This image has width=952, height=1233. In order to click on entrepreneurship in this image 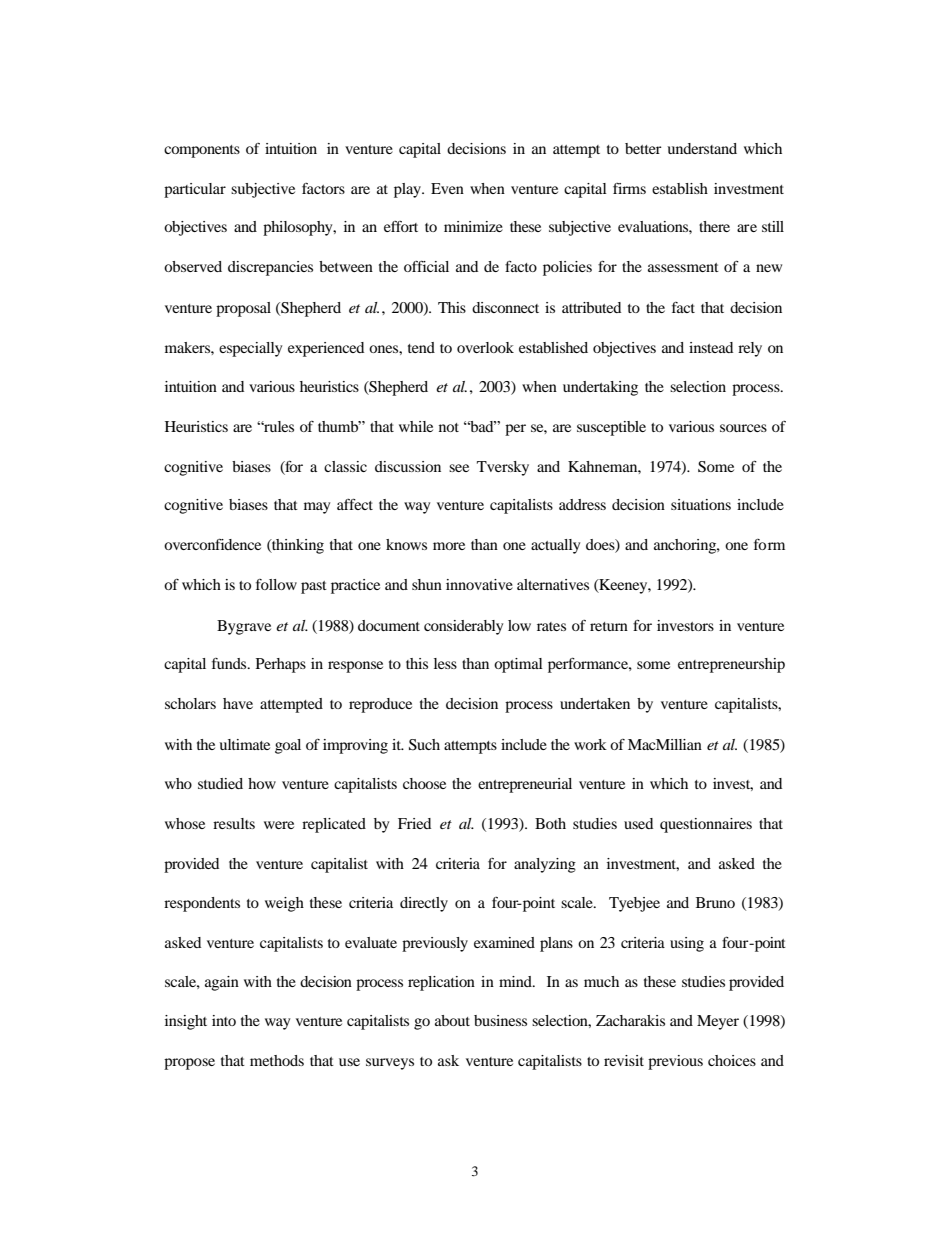, I will do `click(731, 665)`.
